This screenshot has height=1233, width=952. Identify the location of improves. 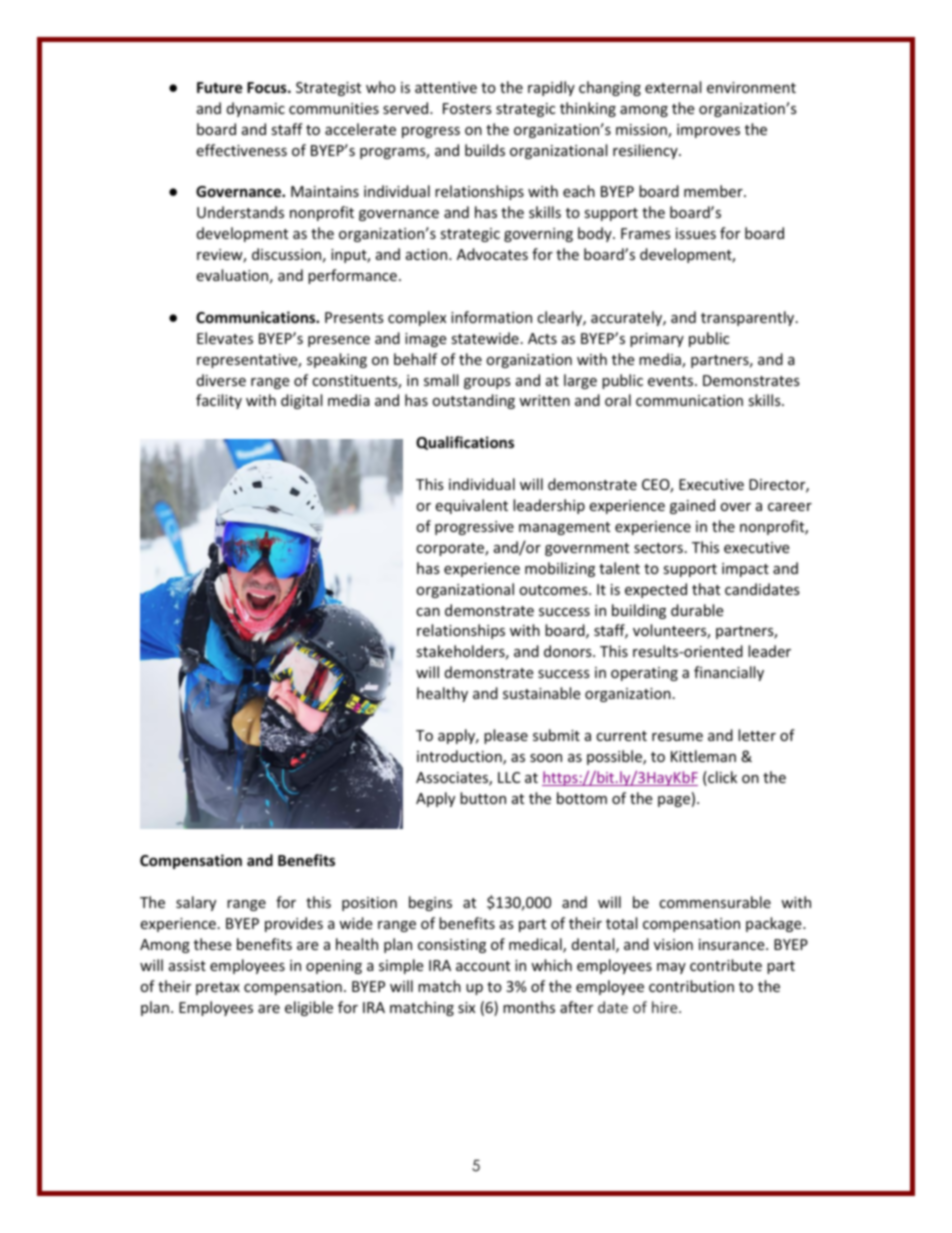
(708, 131).
